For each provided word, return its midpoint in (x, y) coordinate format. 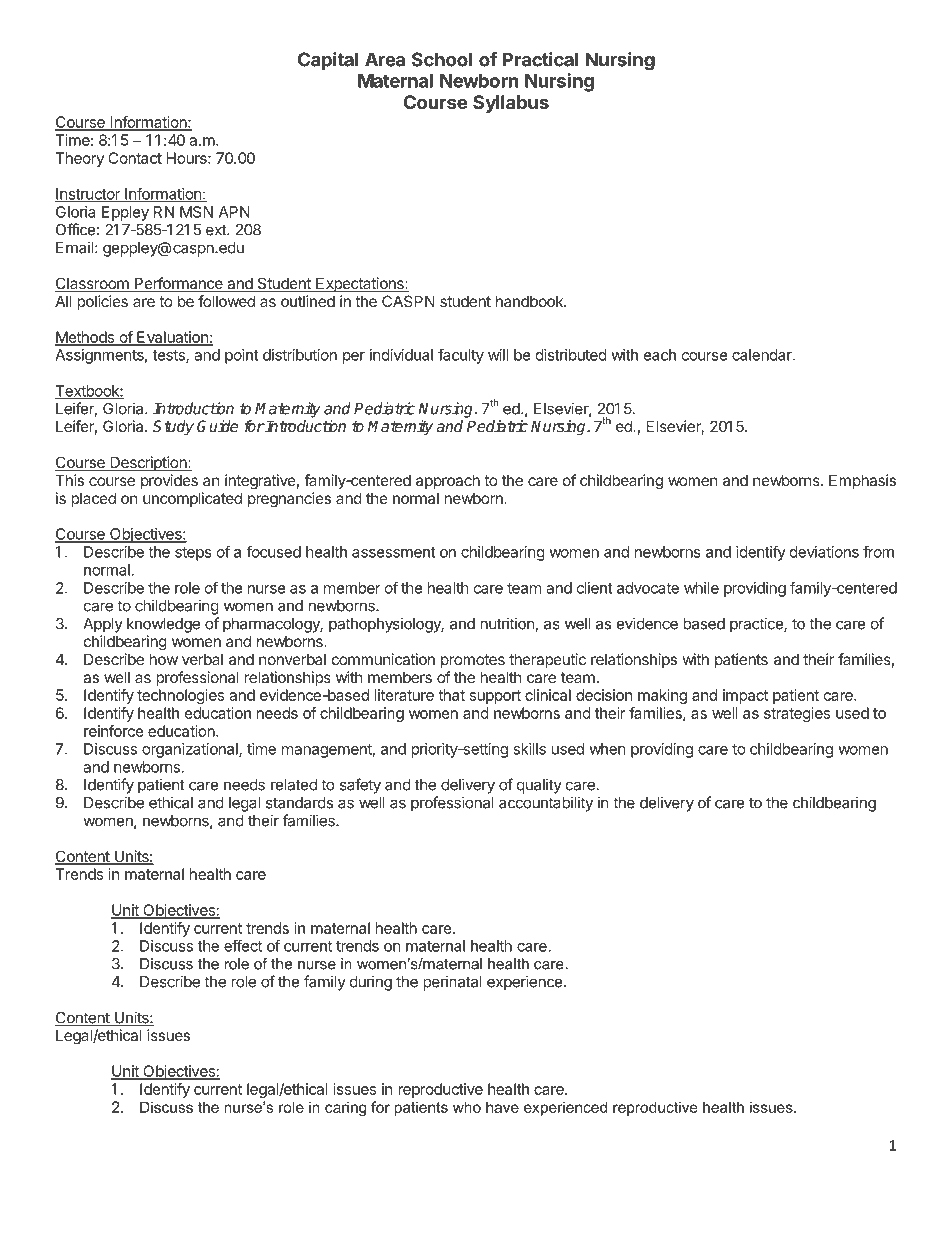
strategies (797, 714)
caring (345, 1108)
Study (173, 428)
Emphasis (862, 481)
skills (529, 749)
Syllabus (511, 104)
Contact (135, 158)
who (467, 1107)
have (502, 1107)
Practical (540, 59)
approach (448, 481)
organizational (191, 750)
